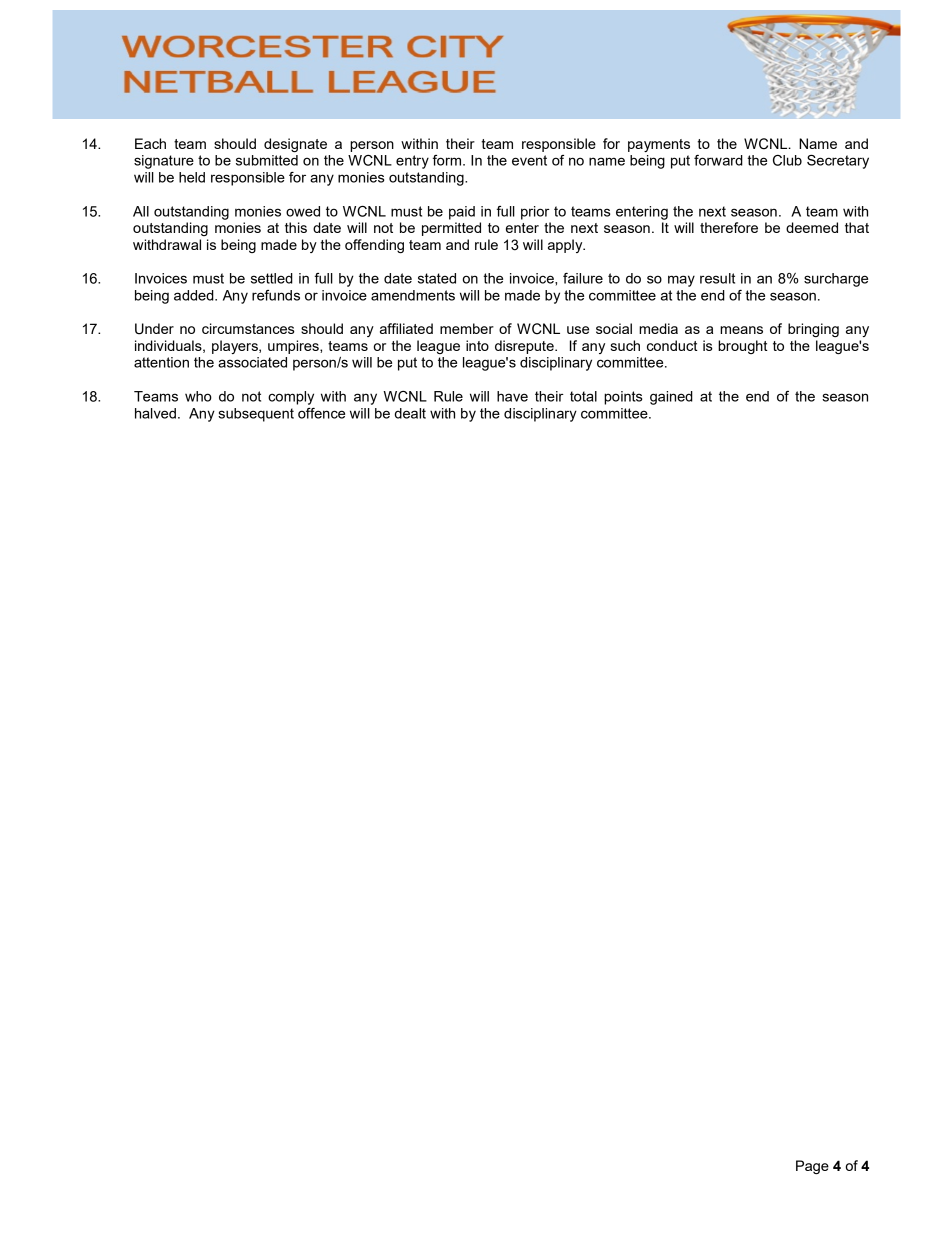 This screenshot has width=952, height=1233. What do you see at coordinates (623, 398) in the screenshot?
I see `points` at bounding box center [623, 398].
